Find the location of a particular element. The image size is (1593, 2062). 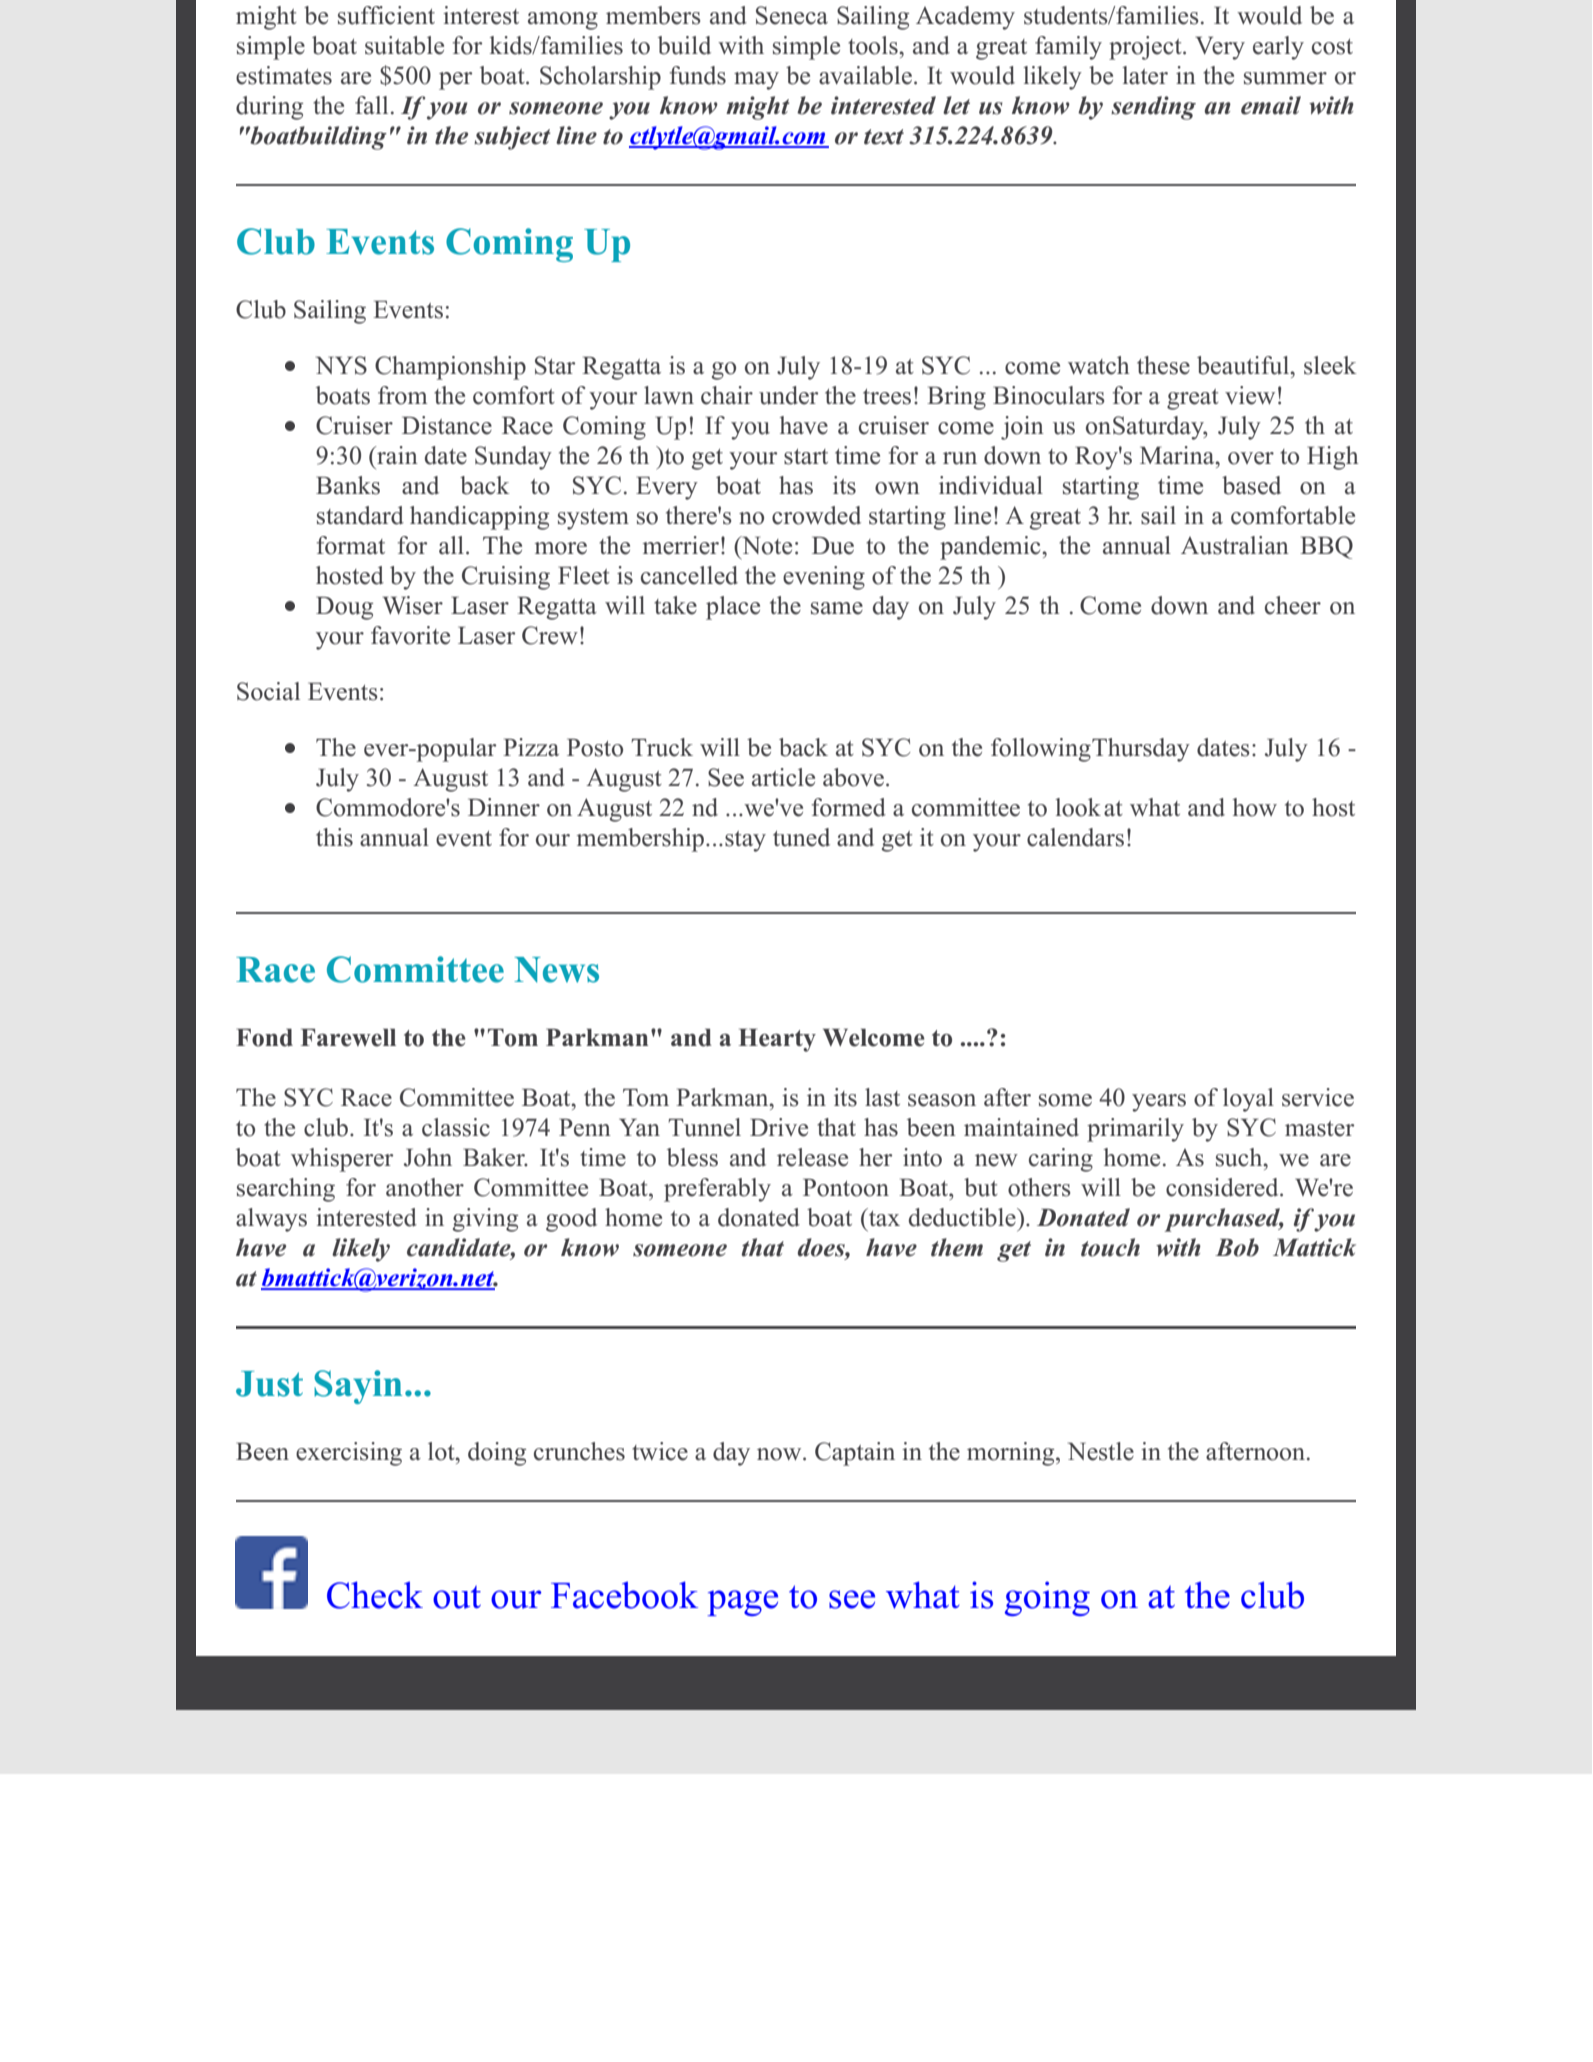

tuned is located at coordinates (801, 837).
